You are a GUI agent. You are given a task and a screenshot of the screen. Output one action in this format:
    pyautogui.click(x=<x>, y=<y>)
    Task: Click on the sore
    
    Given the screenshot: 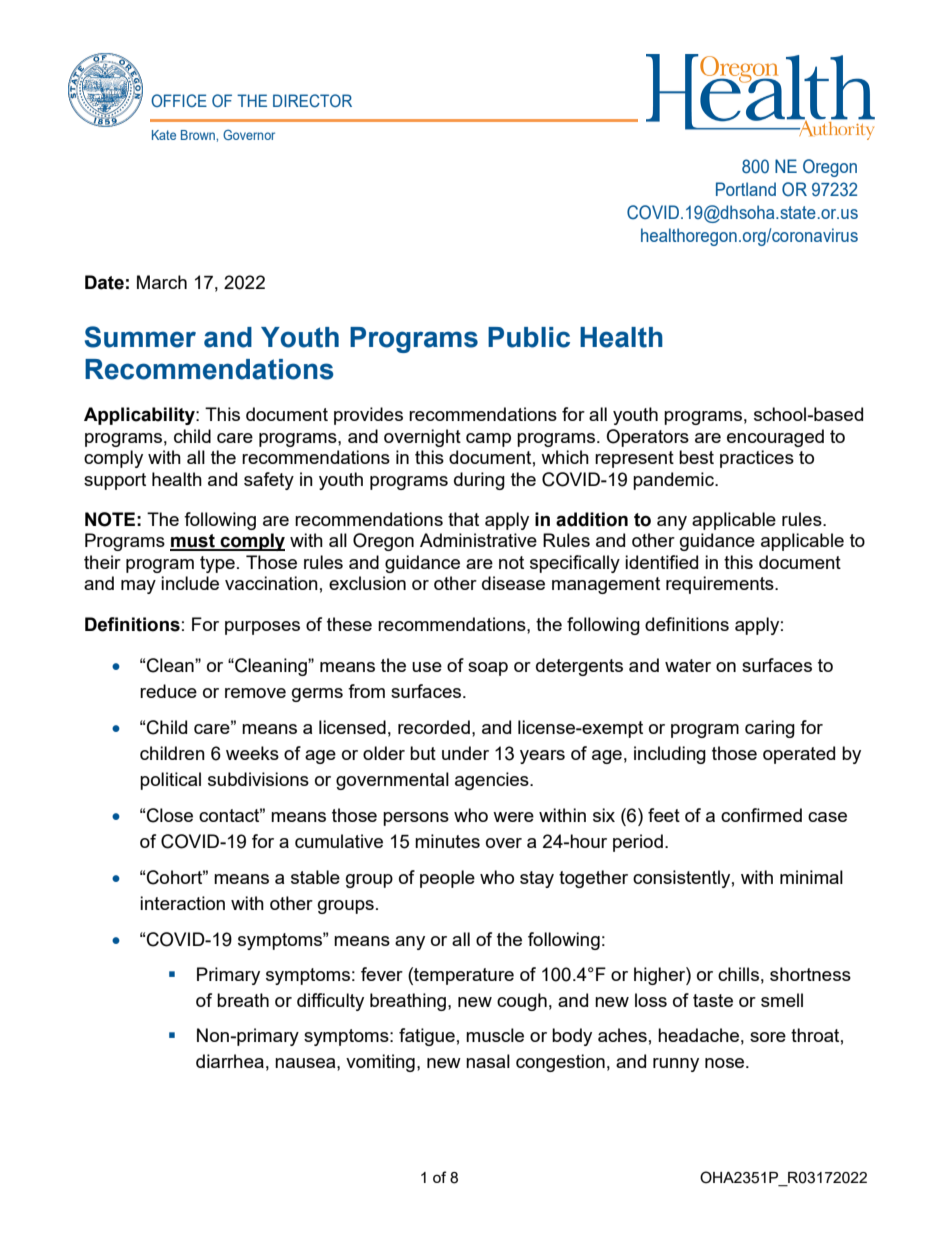 What is the action you would take?
    pyautogui.click(x=768, y=1037)
